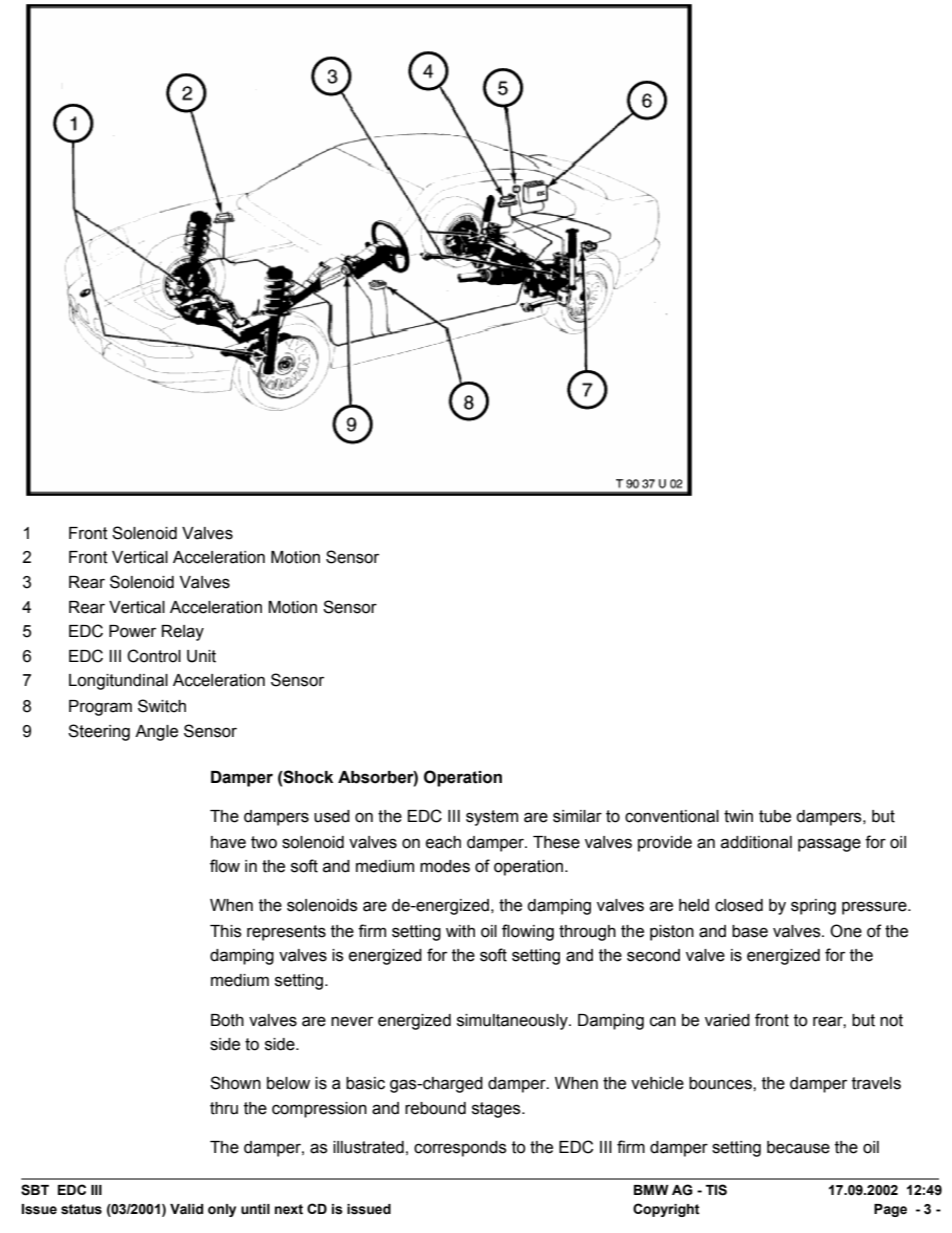 Image resolution: width=952 pixels, height=1233 pixels. Describe the element at coordinates (186, 1209) in the page. I see `Valid` at that location.
